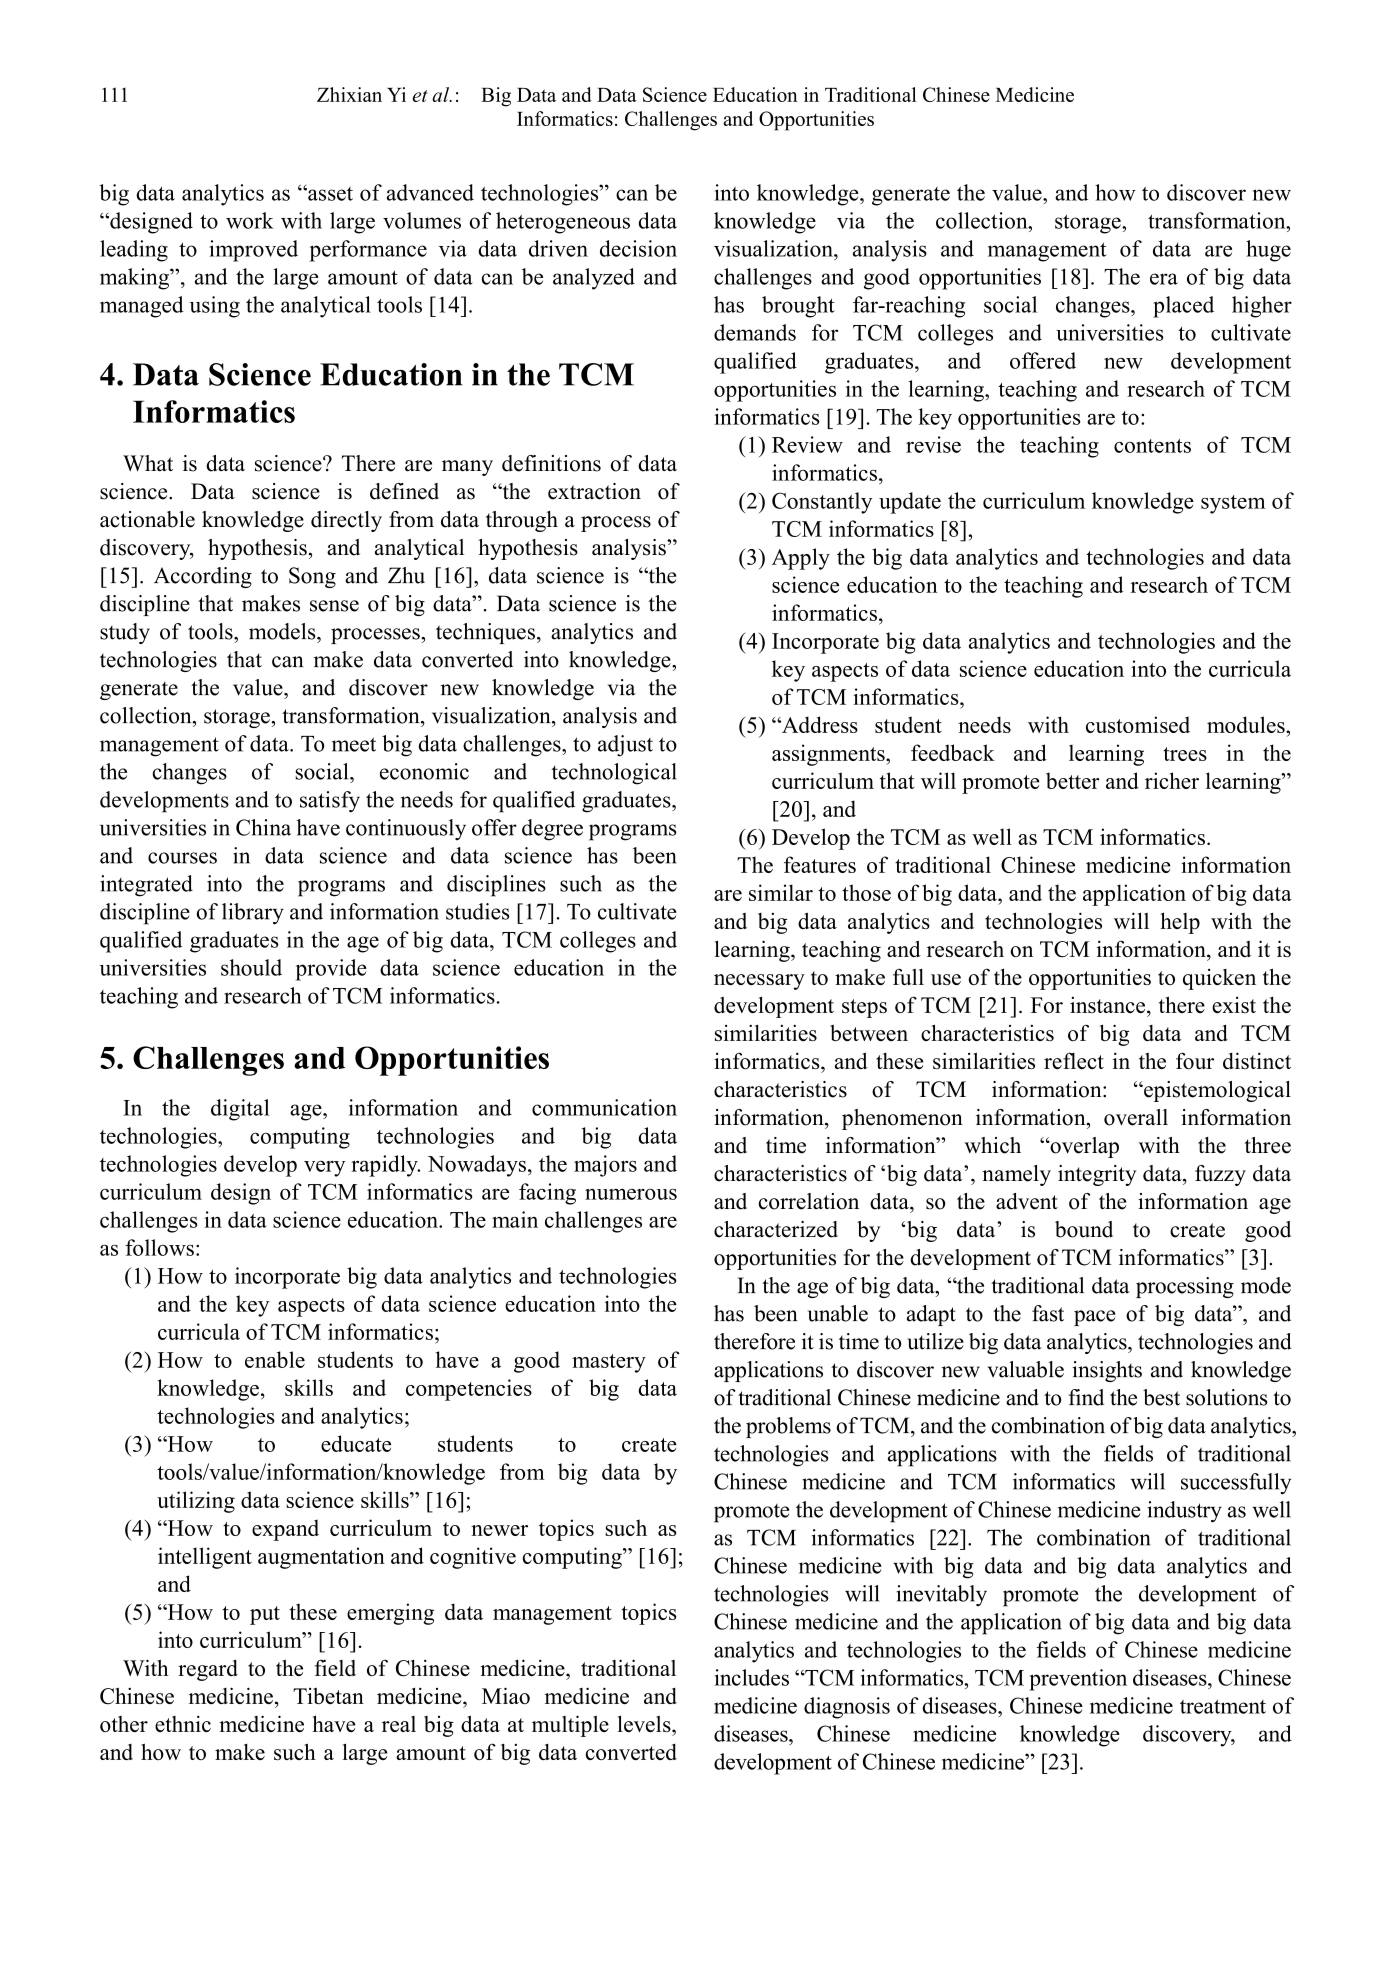  What do you see at coordinates (752, 1677) in the document?
I see `includes` at bounding box center [752, 1677].
